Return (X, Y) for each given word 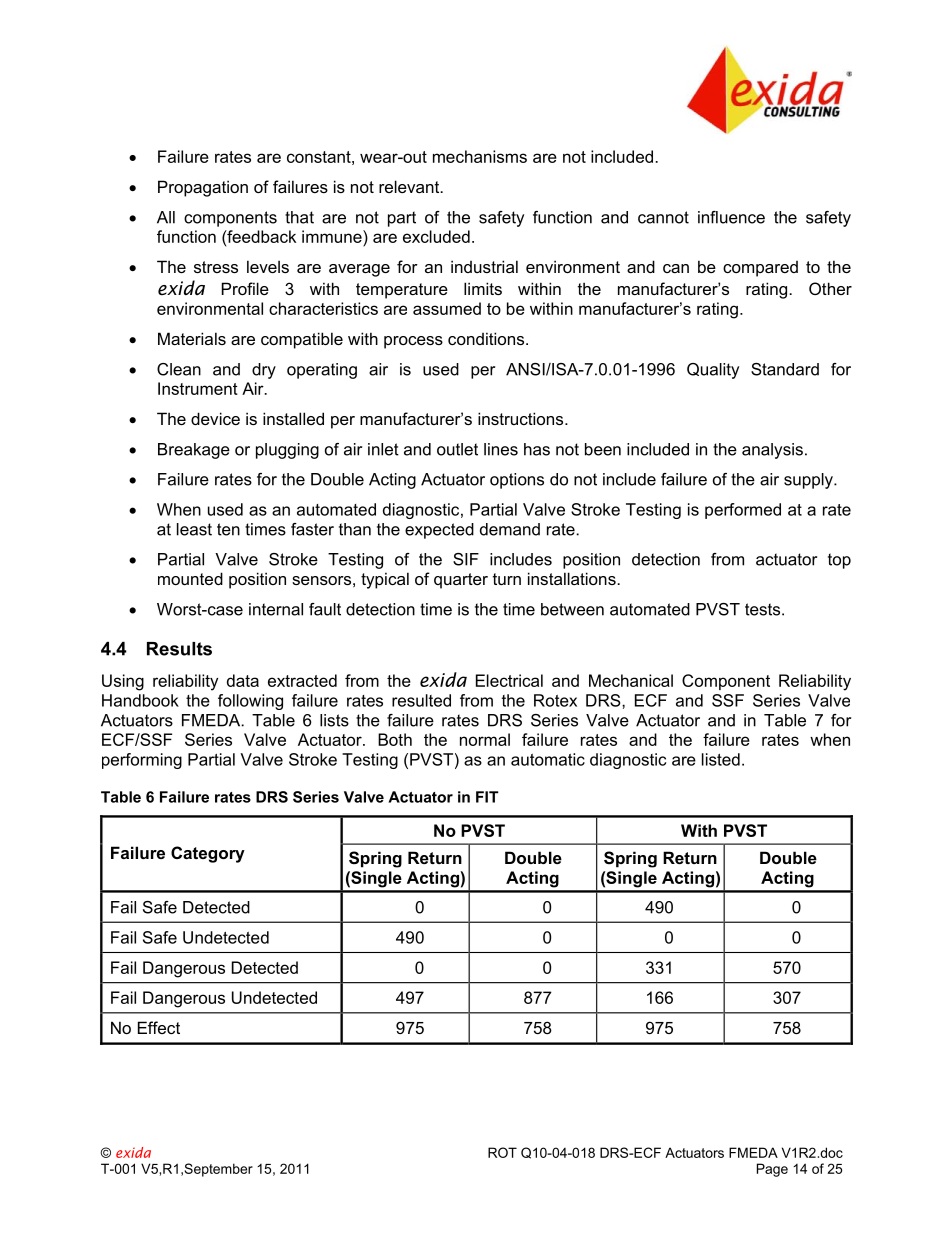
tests (764, 609)
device (215, 418)
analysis (772, 451)
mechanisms (480, 156)
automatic (548, 759)
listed (721, 759)
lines (501, 449)
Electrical (509, 680)
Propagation (203, 188)
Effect (159, 1027)
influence (731, 217)
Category (208, 854)
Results (179, 649)
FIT (487, 797)
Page (772, 1170)
